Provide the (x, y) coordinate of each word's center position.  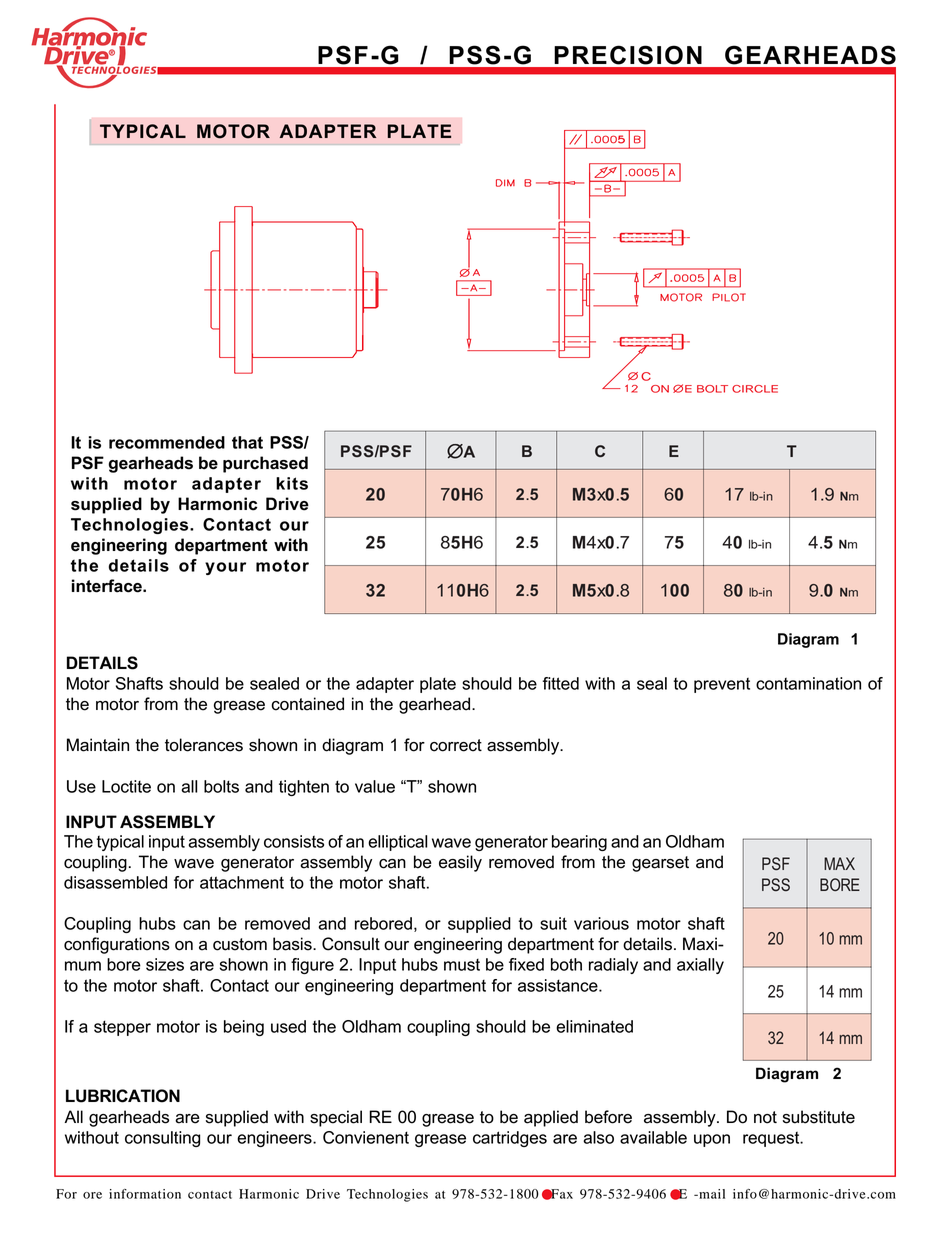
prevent (722, 685)
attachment (242, 882)
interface (108, 586)
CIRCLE (755, 389)
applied (551, 1118)
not (765, 1117)
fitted (561, 683)
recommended (167, 442)
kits (292, 483)
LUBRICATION (123, 1096)
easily (460, 863)
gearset (660, 864)
